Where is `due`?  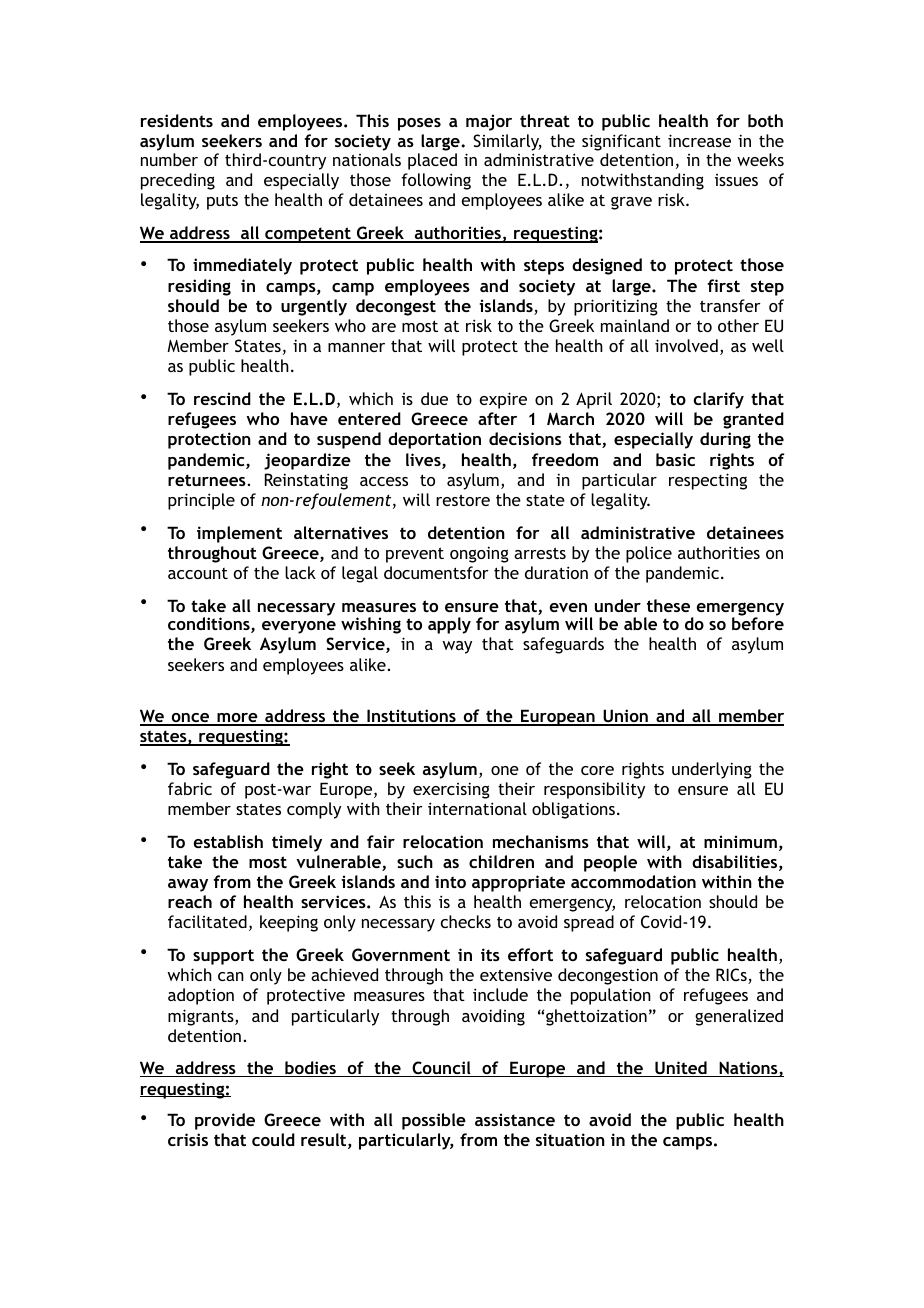 due is located at coordinates (434, 398).
